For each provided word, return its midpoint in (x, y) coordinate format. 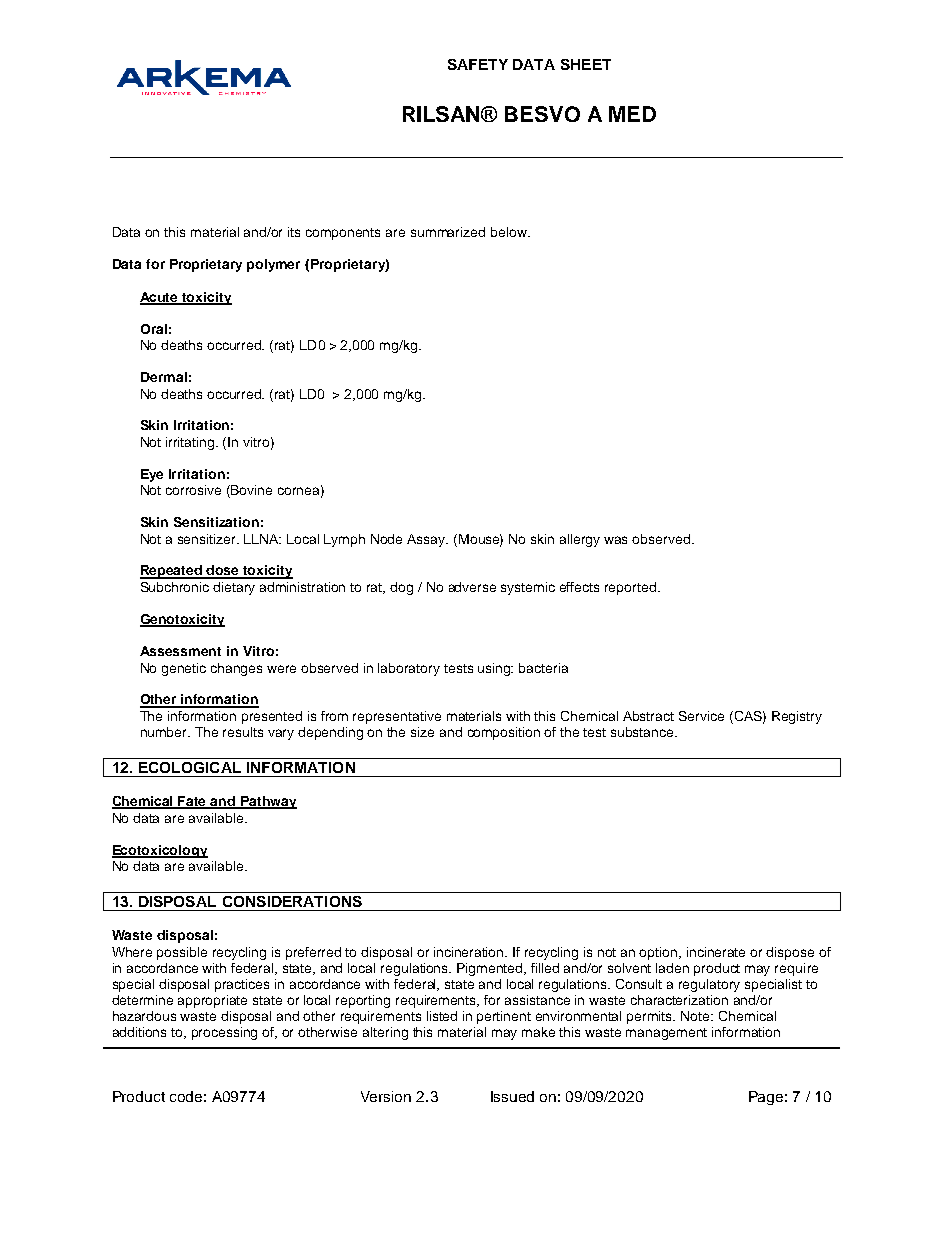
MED (632, 114)
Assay (427, 540)
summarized (448, 232)
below (510, 232)
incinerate (716, 952)
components (343, 234)
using (495, 669)
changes (236, 669)
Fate (193, 802)
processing (224, 1033)
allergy (580, 540)
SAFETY (478, 64)
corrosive (193, 490)
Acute (160, 298)
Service (701, 716)
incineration (470, 952)
